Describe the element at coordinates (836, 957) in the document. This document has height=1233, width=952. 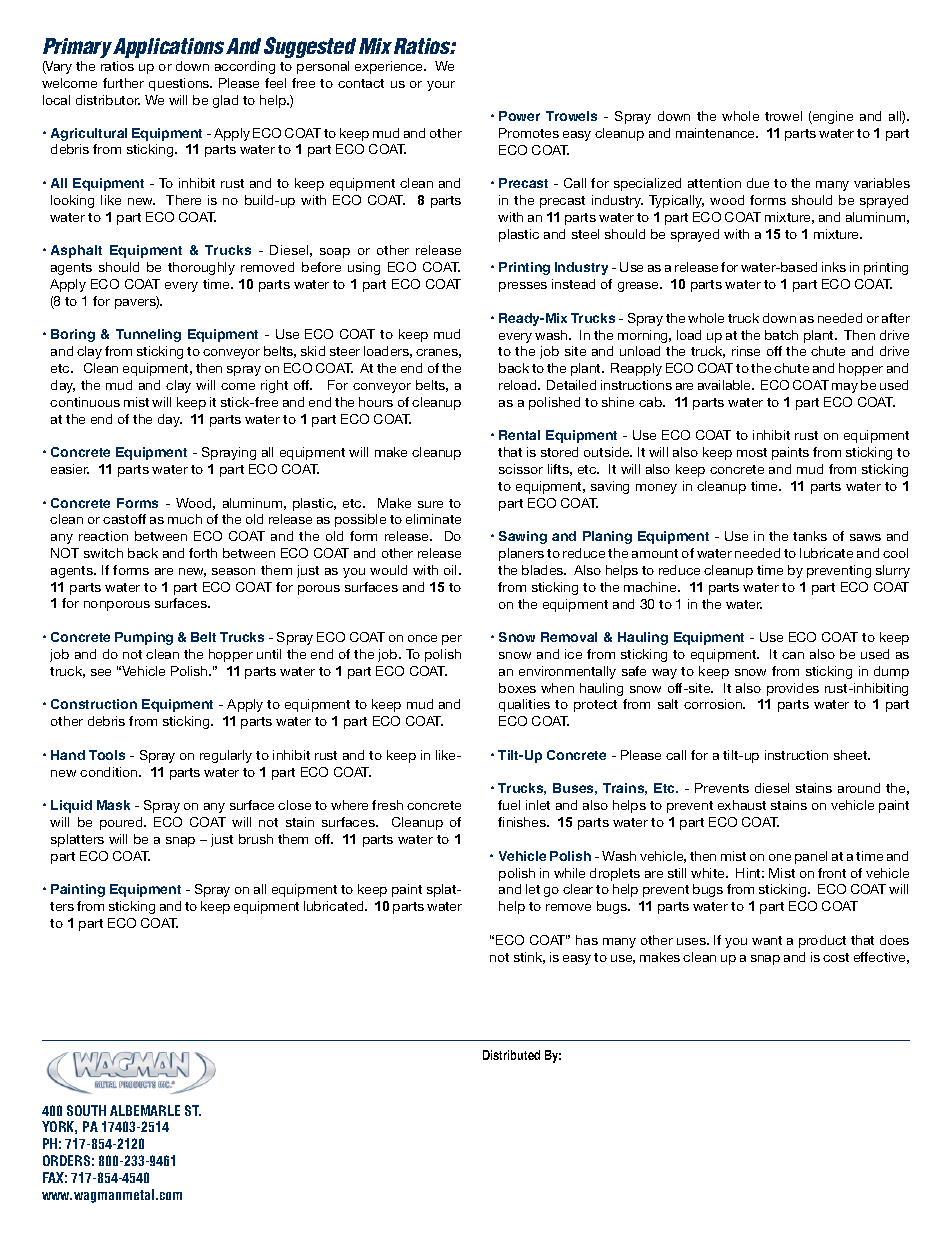
I see `cost` at that location.
